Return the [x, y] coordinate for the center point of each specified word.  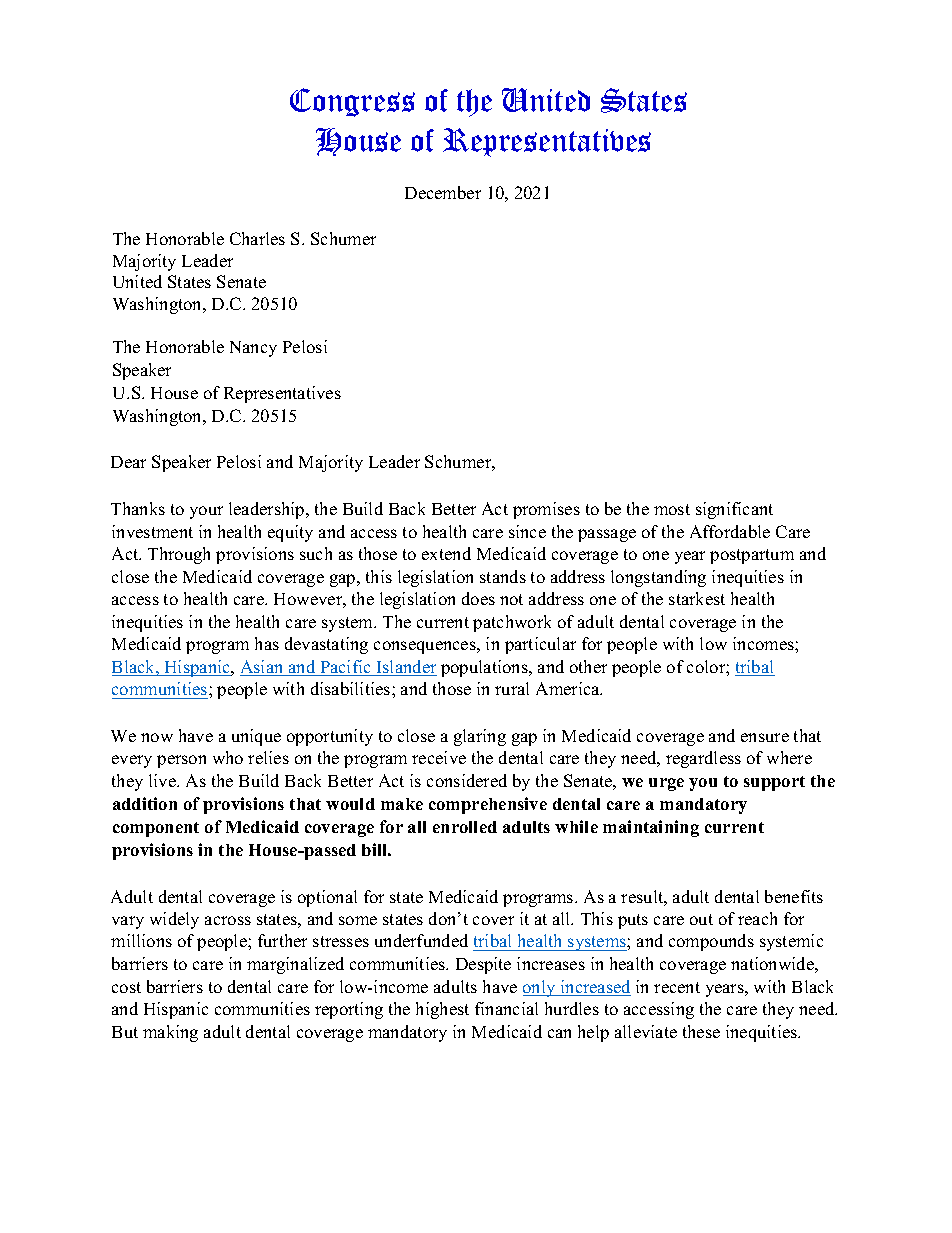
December [443, 192]
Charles [257, 238]
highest [442, 1010]
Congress [352, 102]
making [170, 1033]
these [701, 1031]
